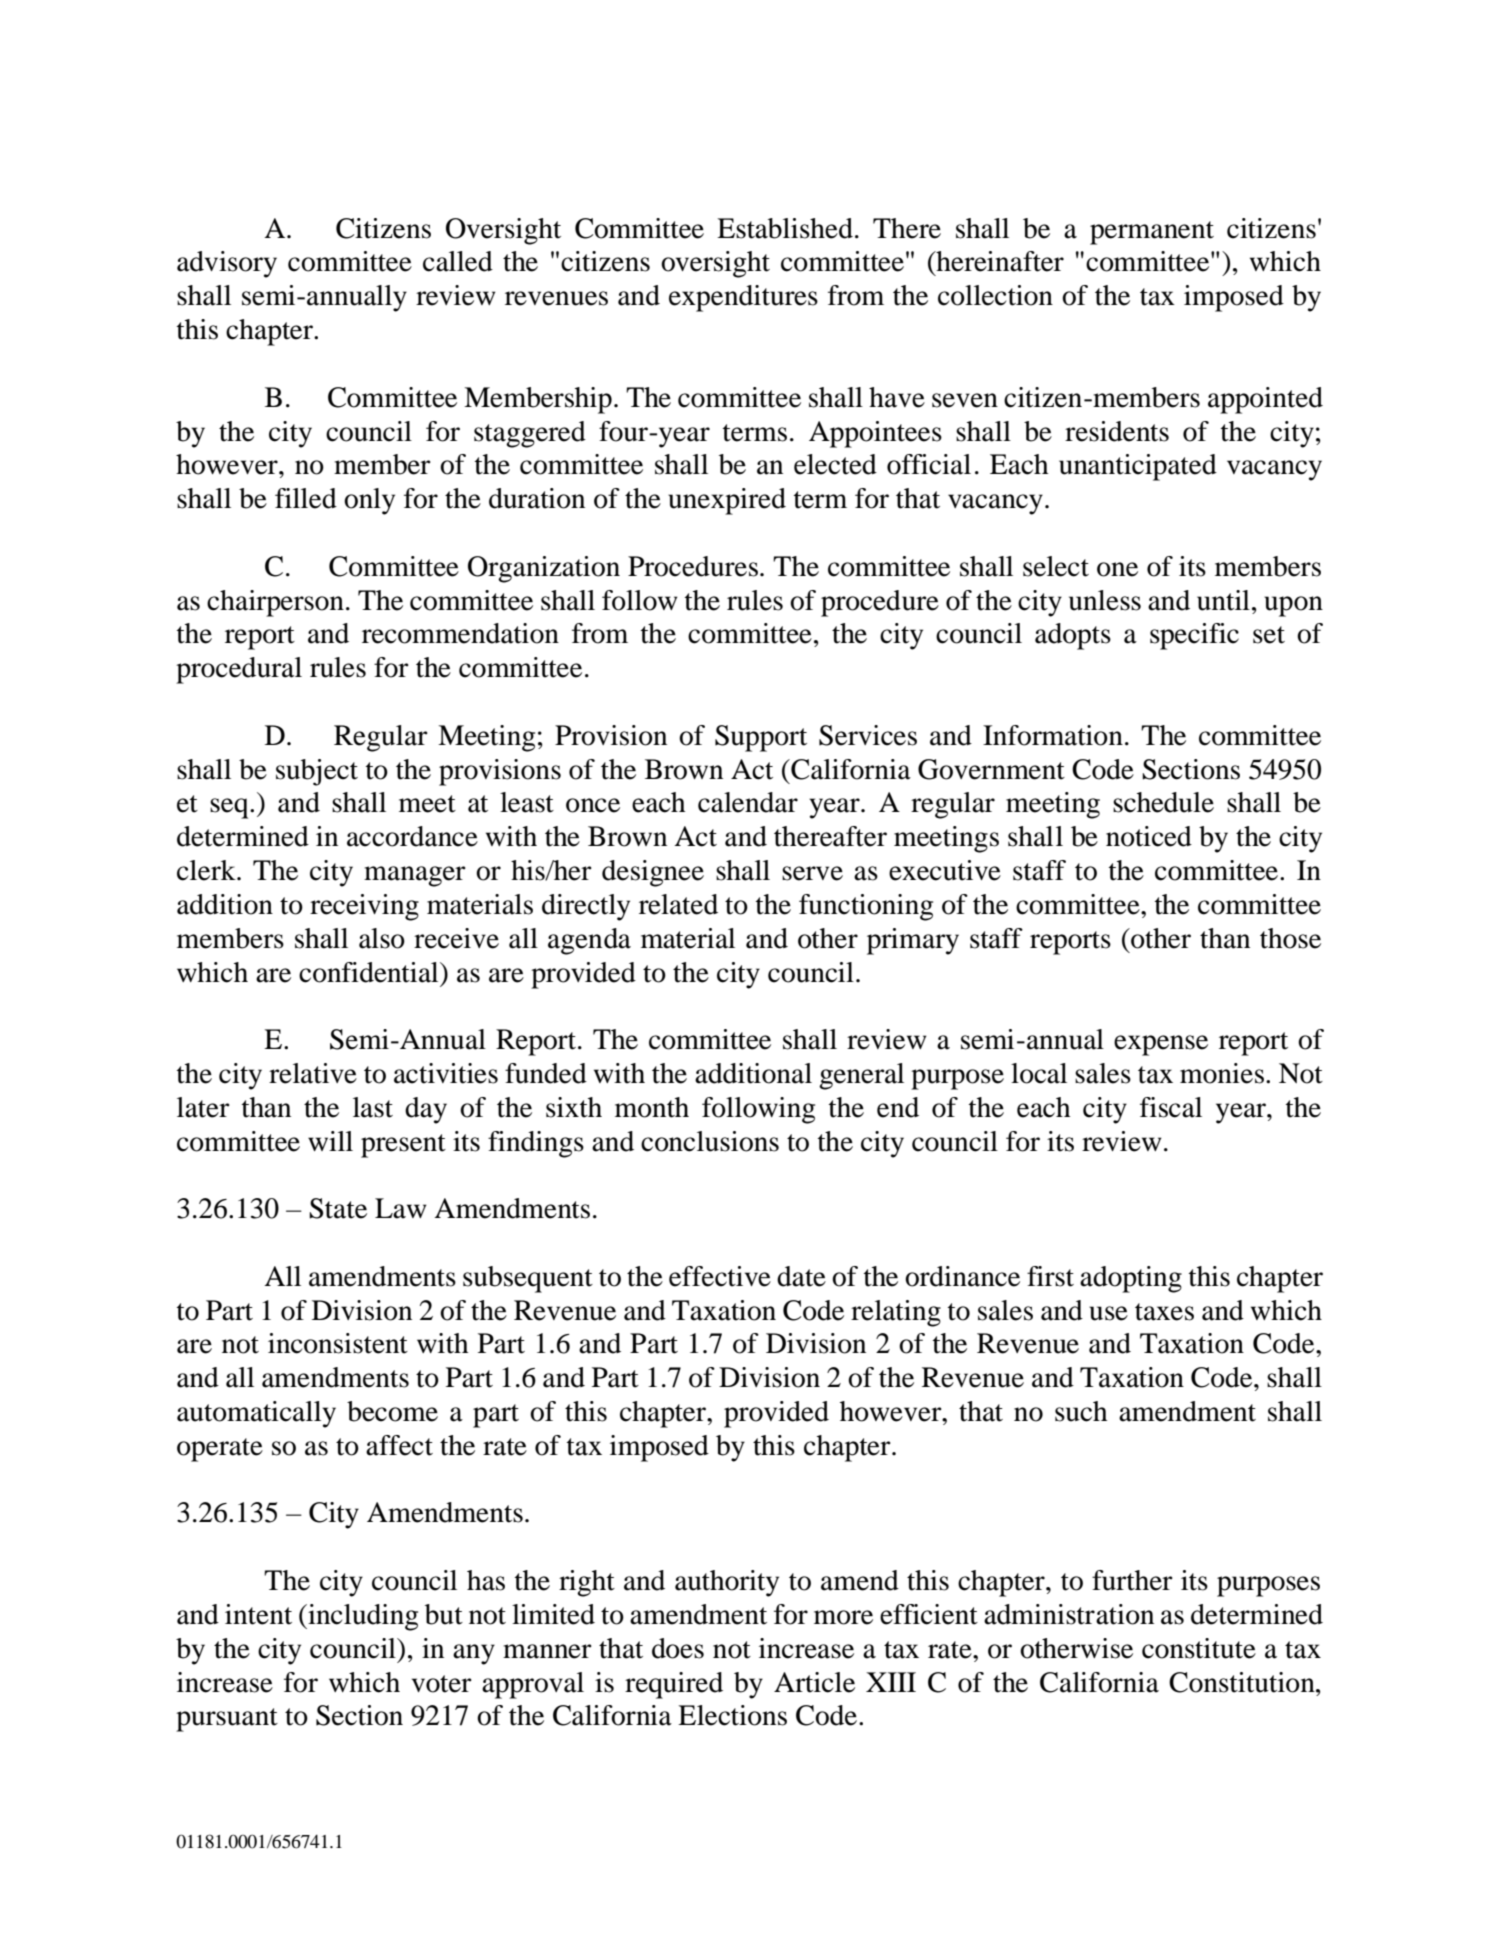  Describe the element at coordinates (678, 904) in the screenshot. I see `related` at that location.
